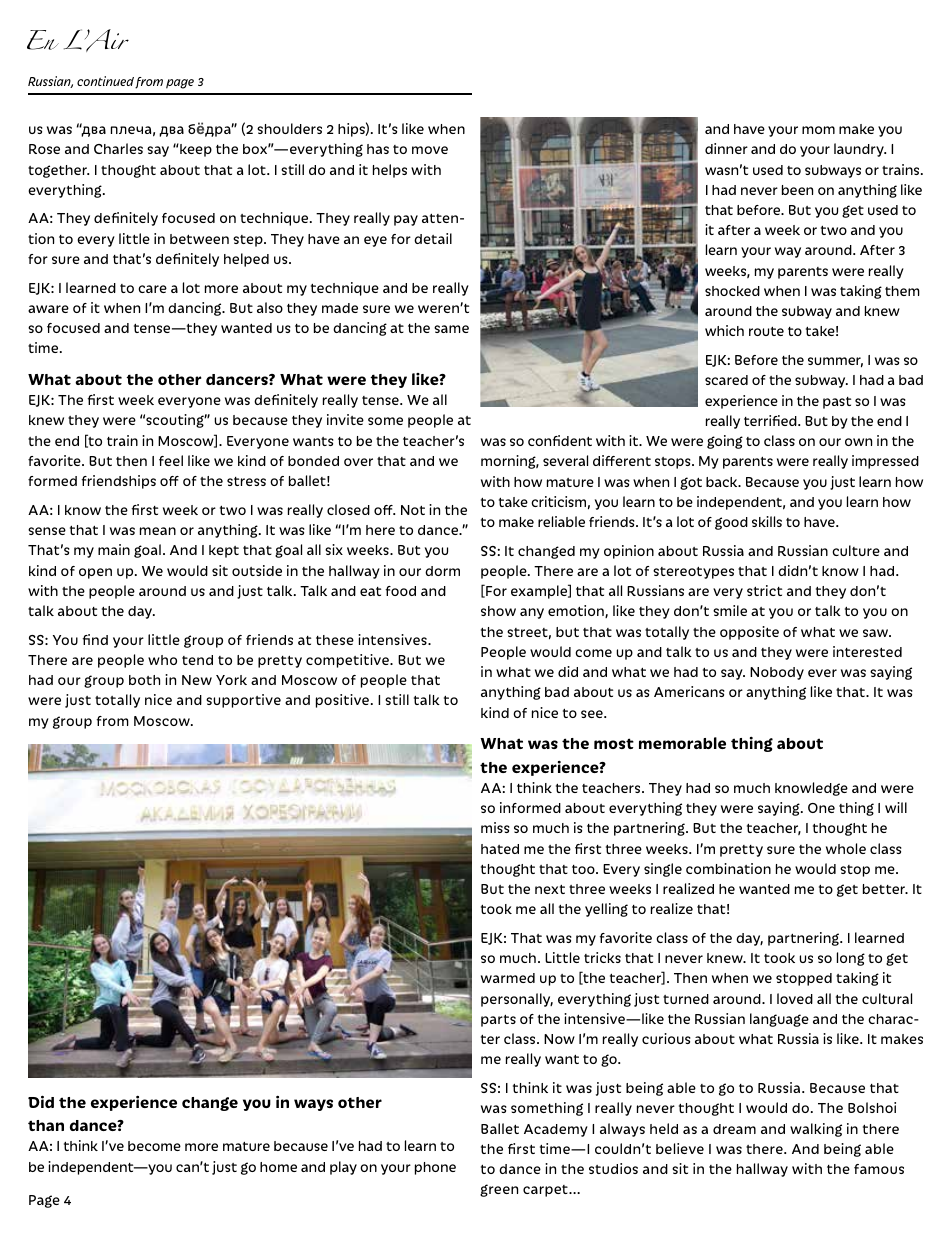  What do you see at coordinates (498, 611) in the screenshot?
I see `show` at bounding box center [498, 611].
